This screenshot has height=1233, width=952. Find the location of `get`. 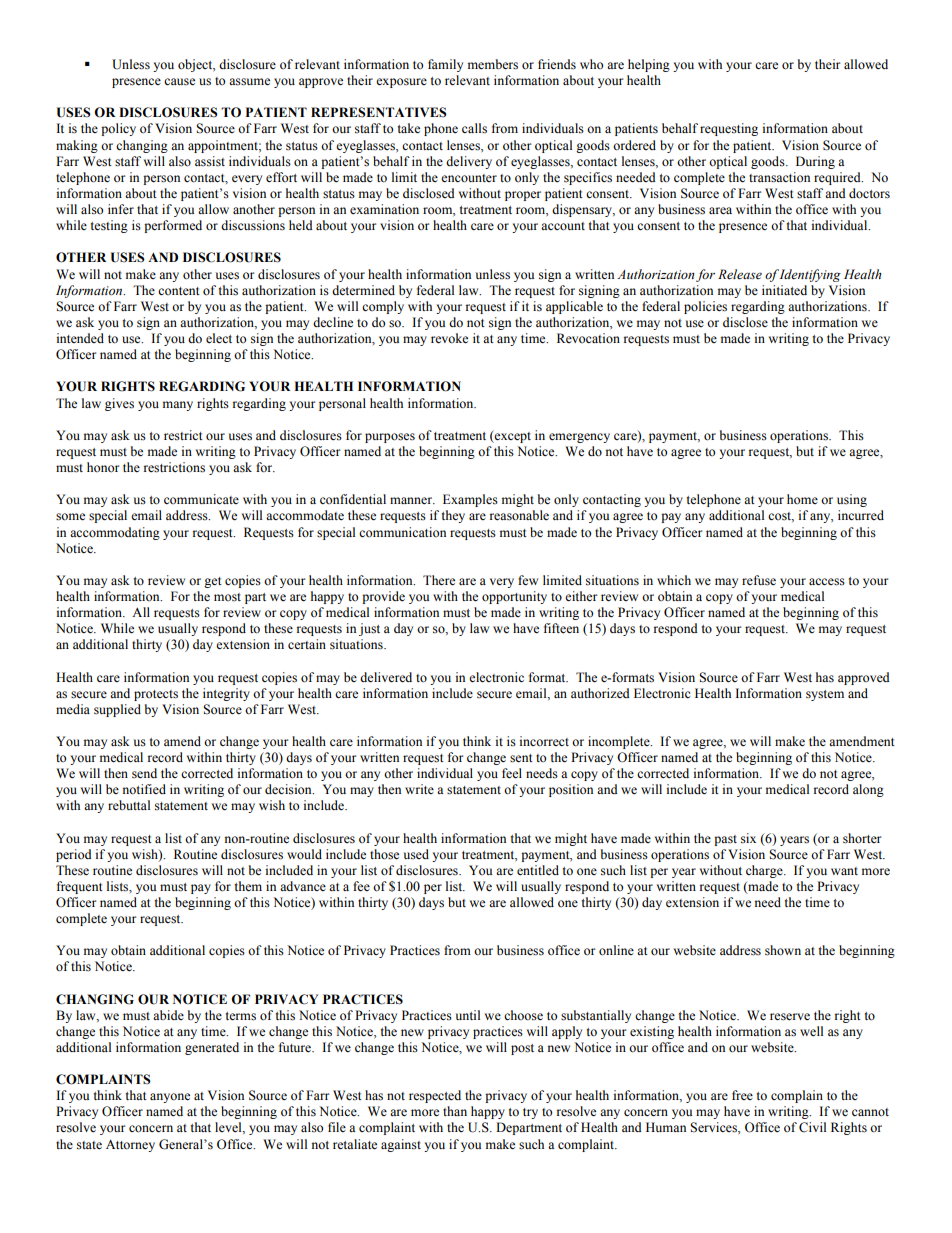

get is located at coordinates (213, 582).
